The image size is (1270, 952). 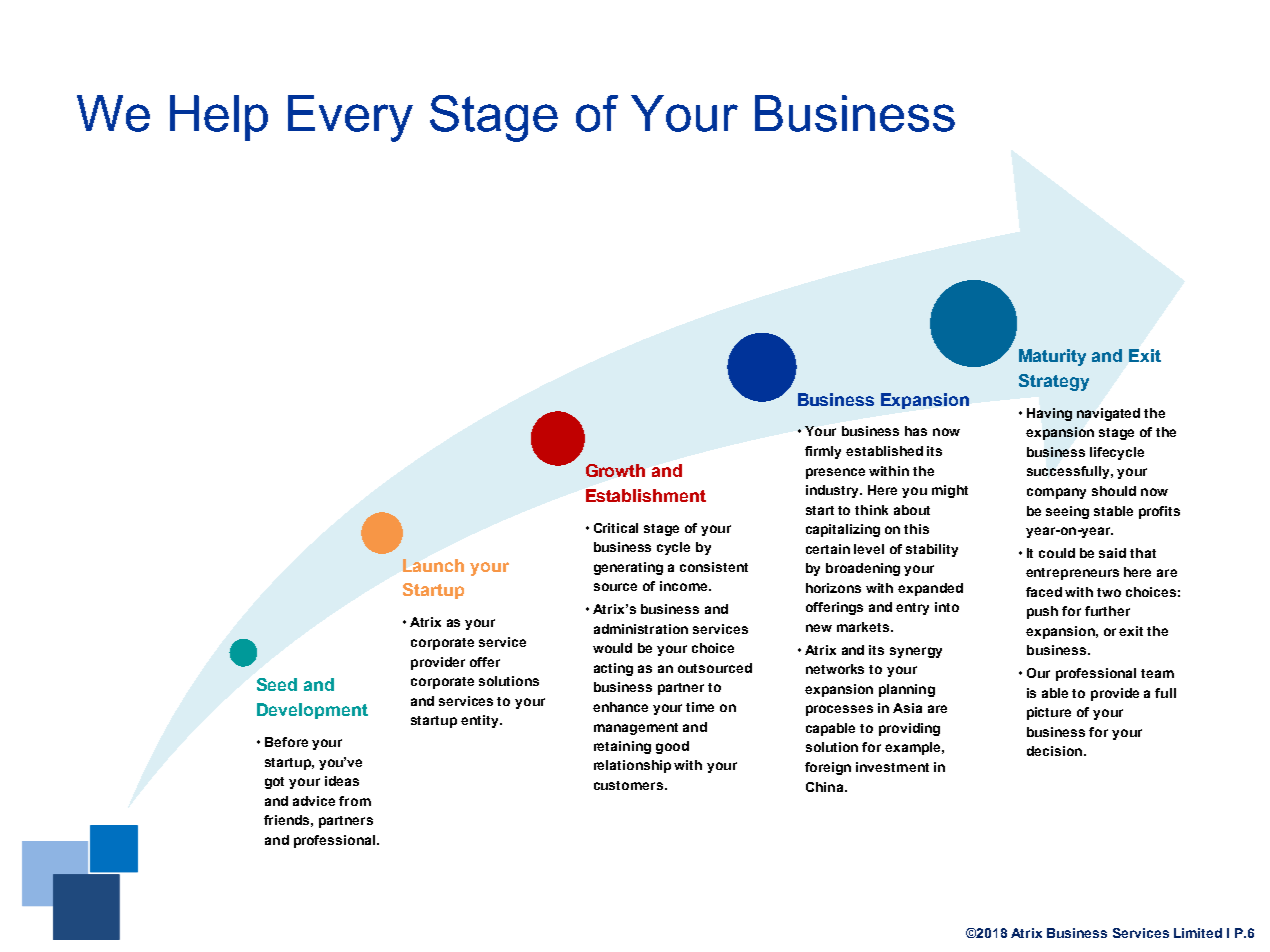 What do you see at coordinates (312, 711) in the document?
I see `Development` at bounding box center [312, 711].
